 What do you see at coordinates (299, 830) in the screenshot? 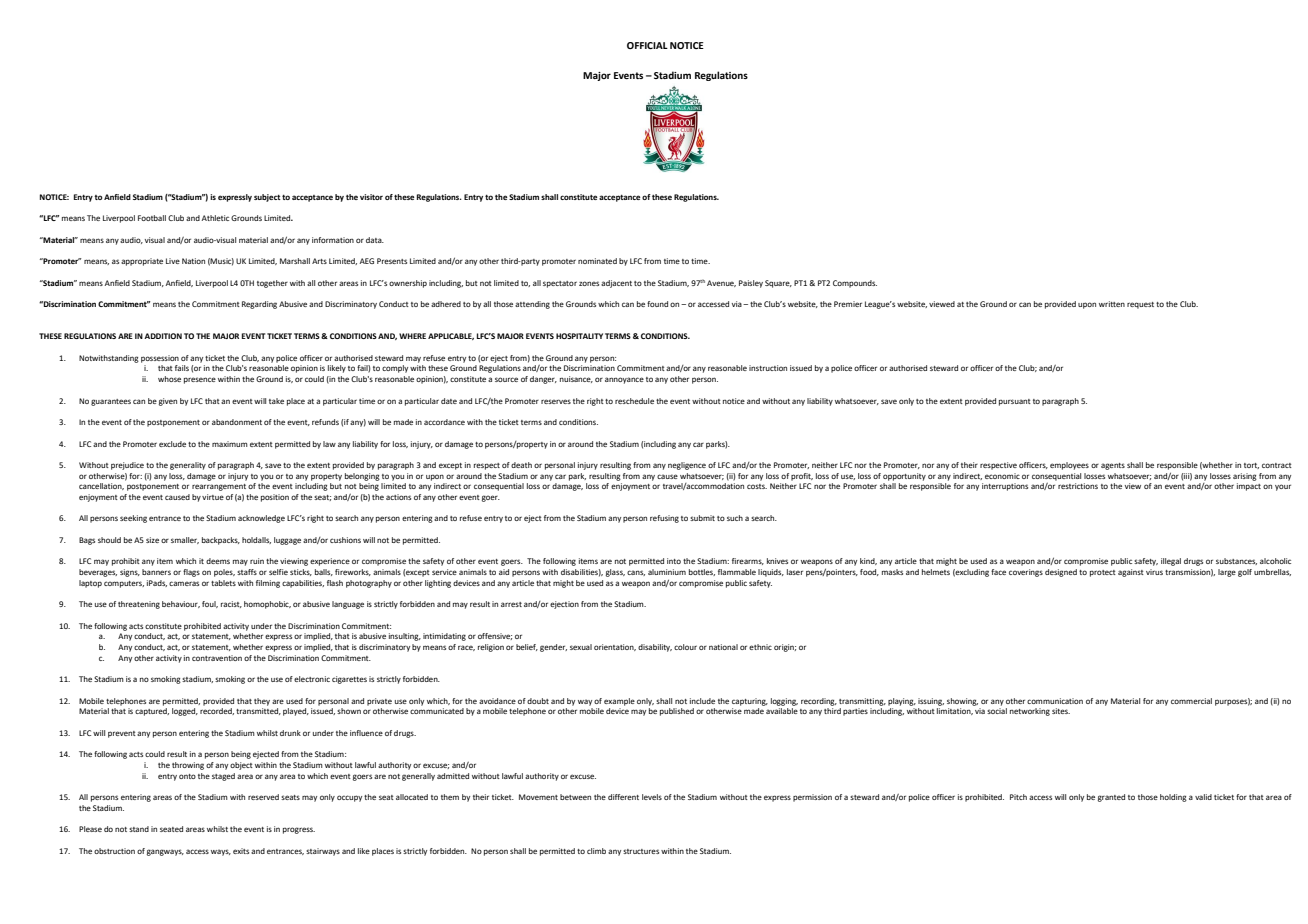
I see `progress` at bounding box center [299, 830].
